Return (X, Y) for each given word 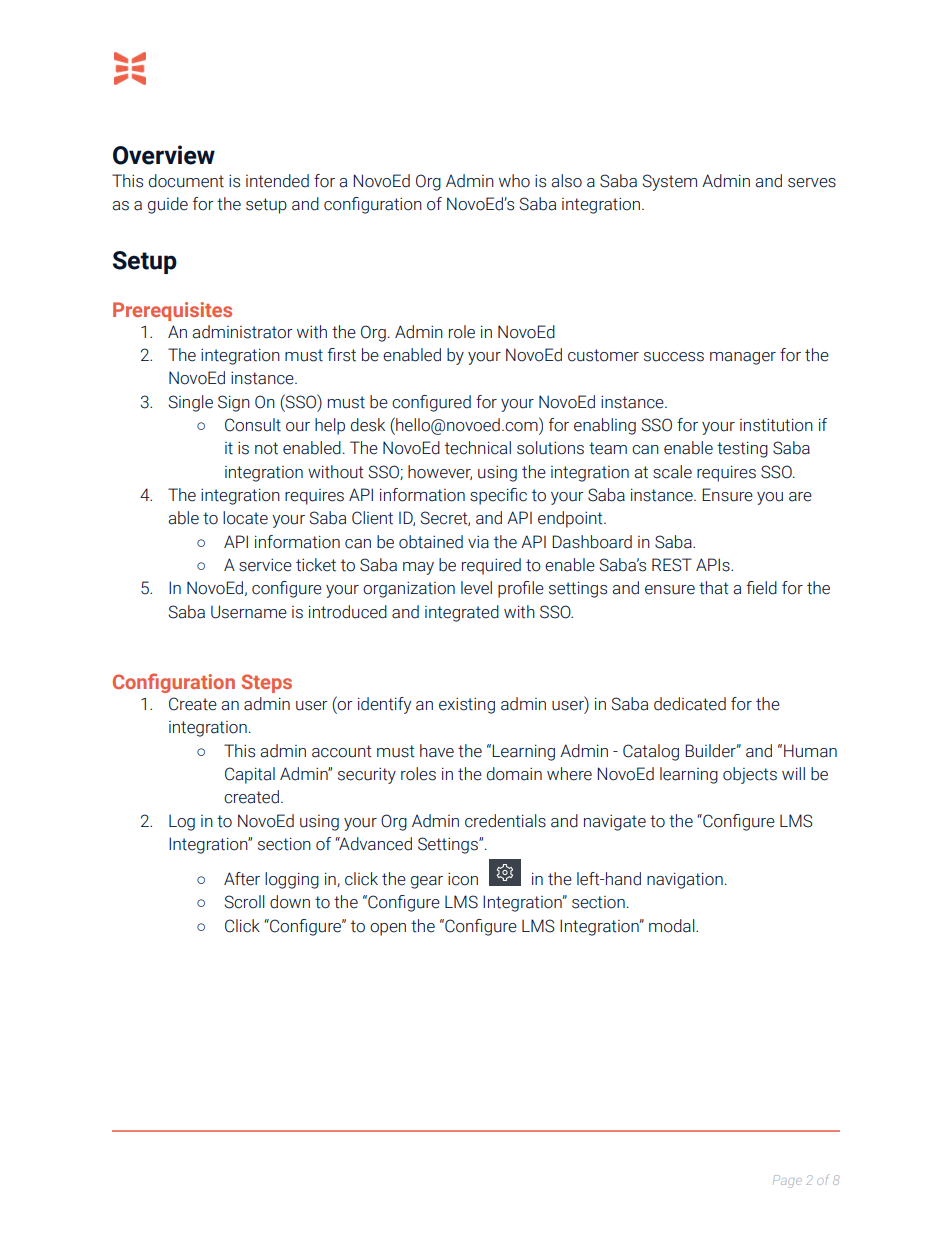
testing (742, 449)
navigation (685, 880)
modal (673, 926)
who (514, 181)
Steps (266, 683)
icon (463, 879)
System (669, 182)
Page (787, 1181)
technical (478, 448)
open (388, 929)
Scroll (244, 902)
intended (277, 181)
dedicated (690, 704)
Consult (253, 425)
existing (467, 706)
